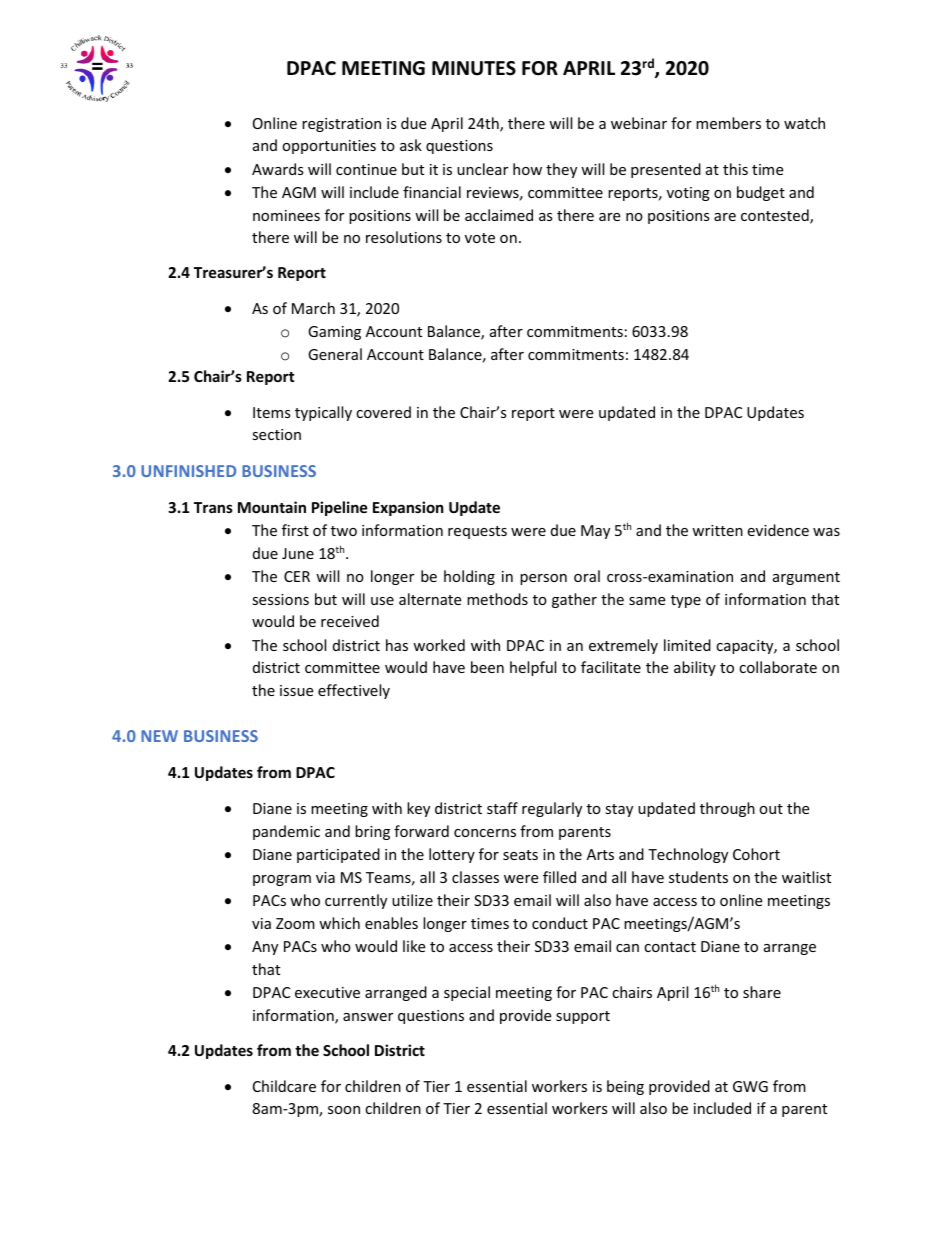  Describe the element at coordinates (280, 599) in the screenshot. I see `sessions` at that location.
